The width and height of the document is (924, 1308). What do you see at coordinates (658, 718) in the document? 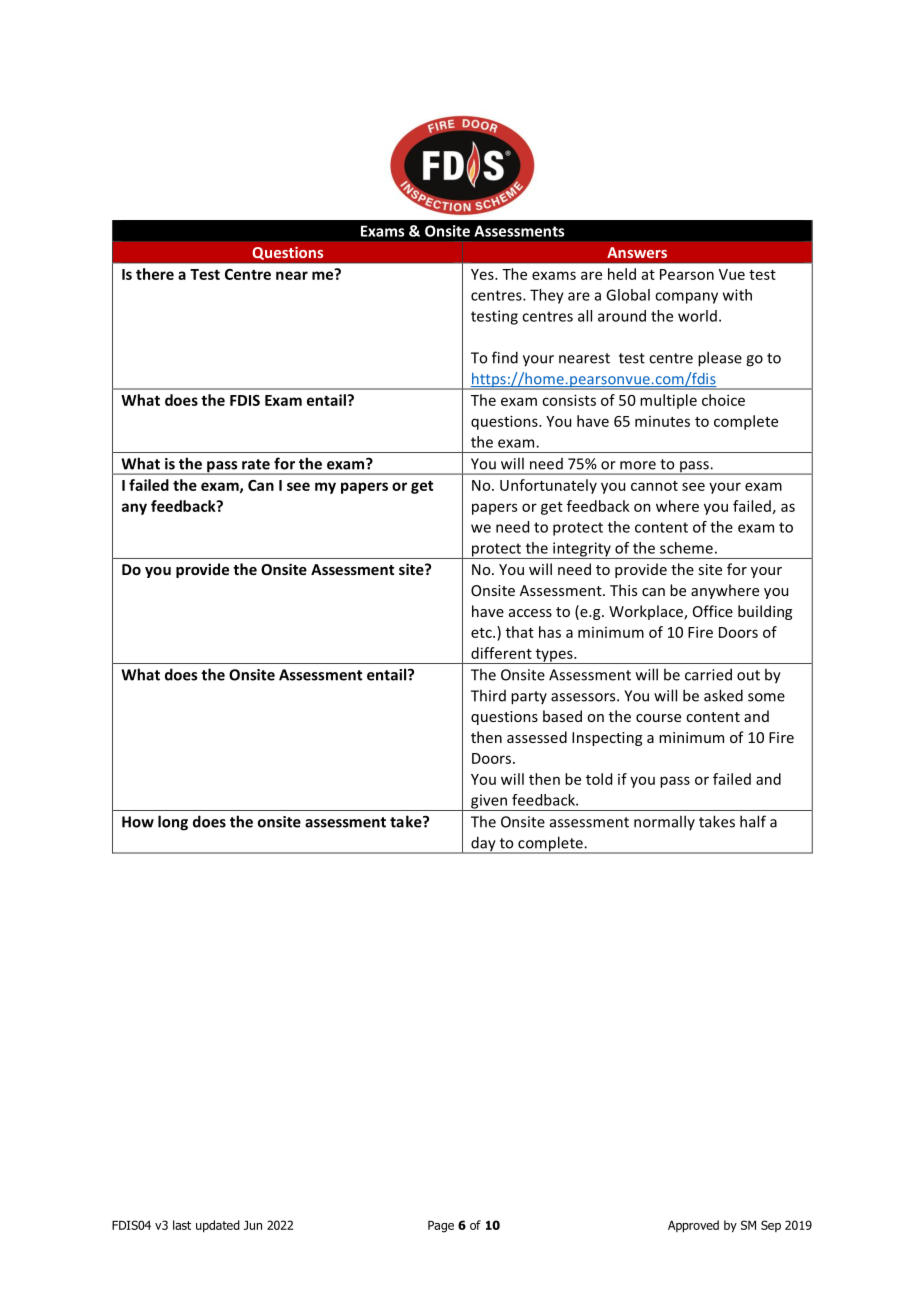
I see `course` at bounding box center [658, 718].
